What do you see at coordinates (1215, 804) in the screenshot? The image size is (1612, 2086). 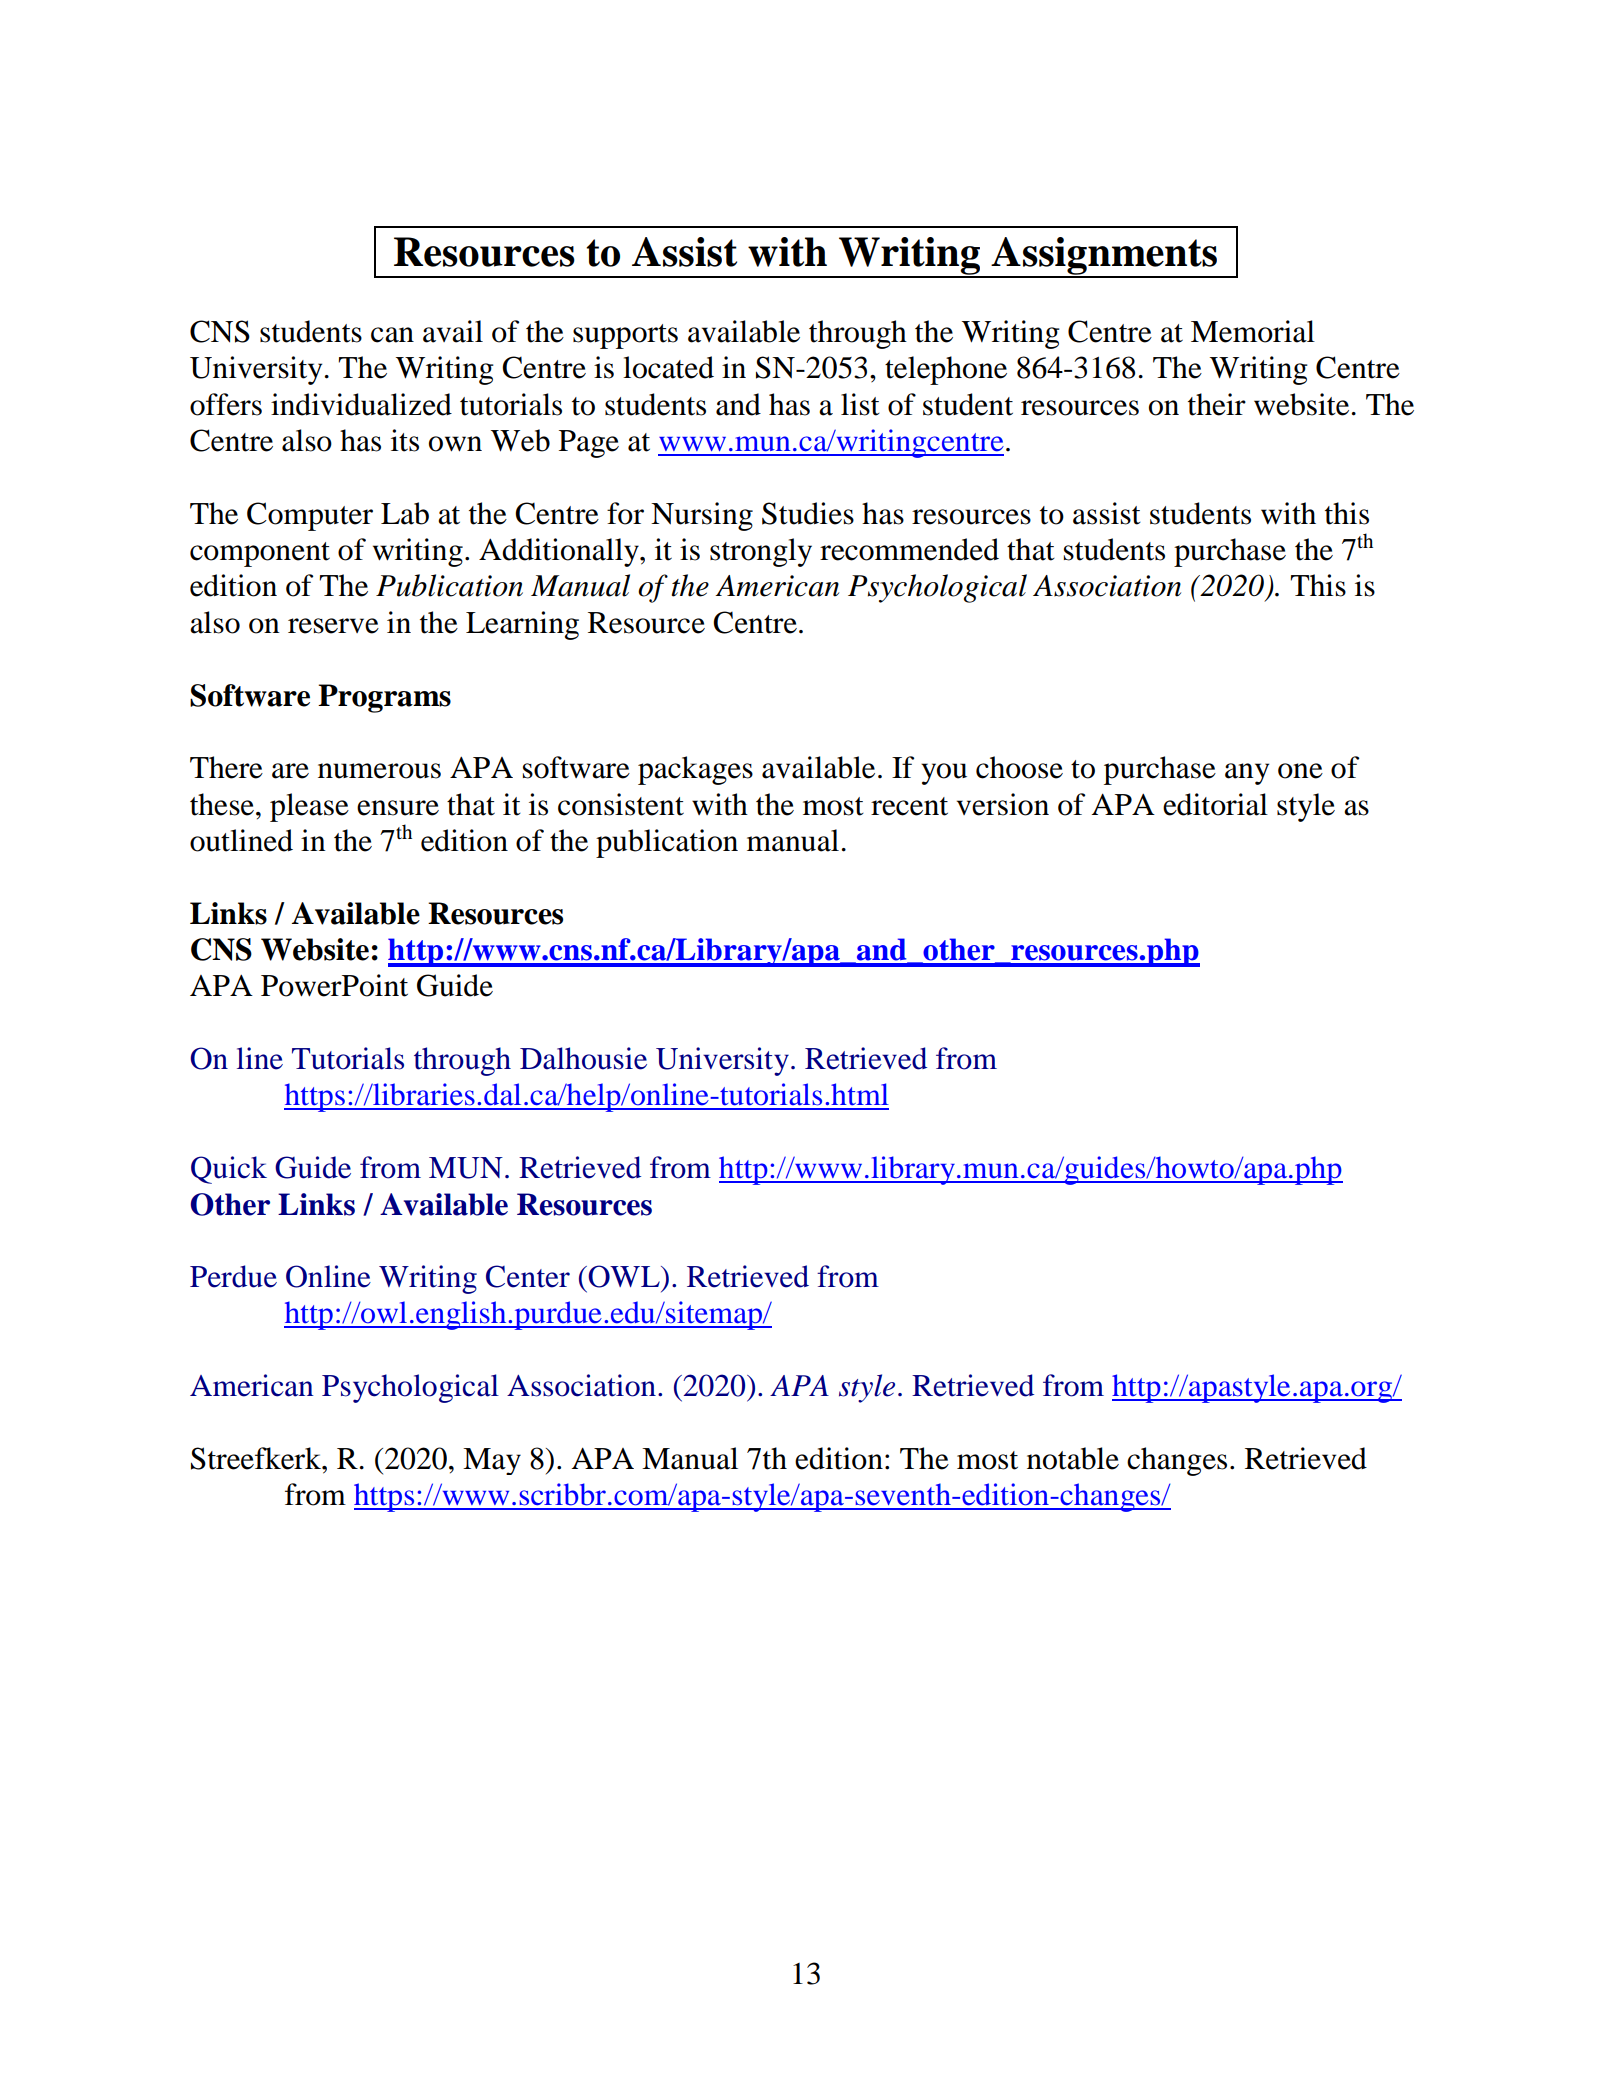 I see `editorial` at bounding box center [1215, 804].
